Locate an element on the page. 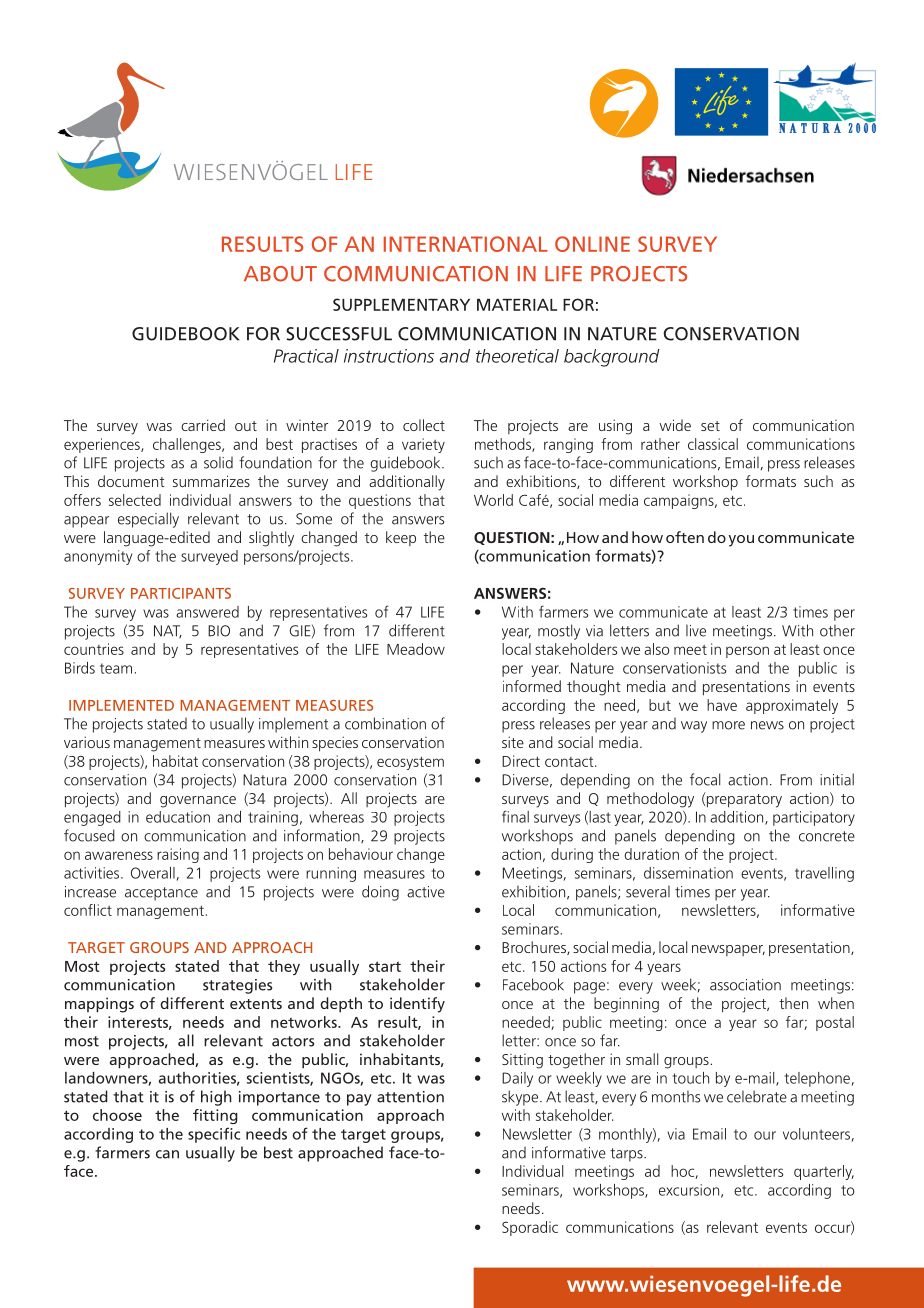 The width and height of the page is (924, 1308). especially is located at coordinates (148, 520).
